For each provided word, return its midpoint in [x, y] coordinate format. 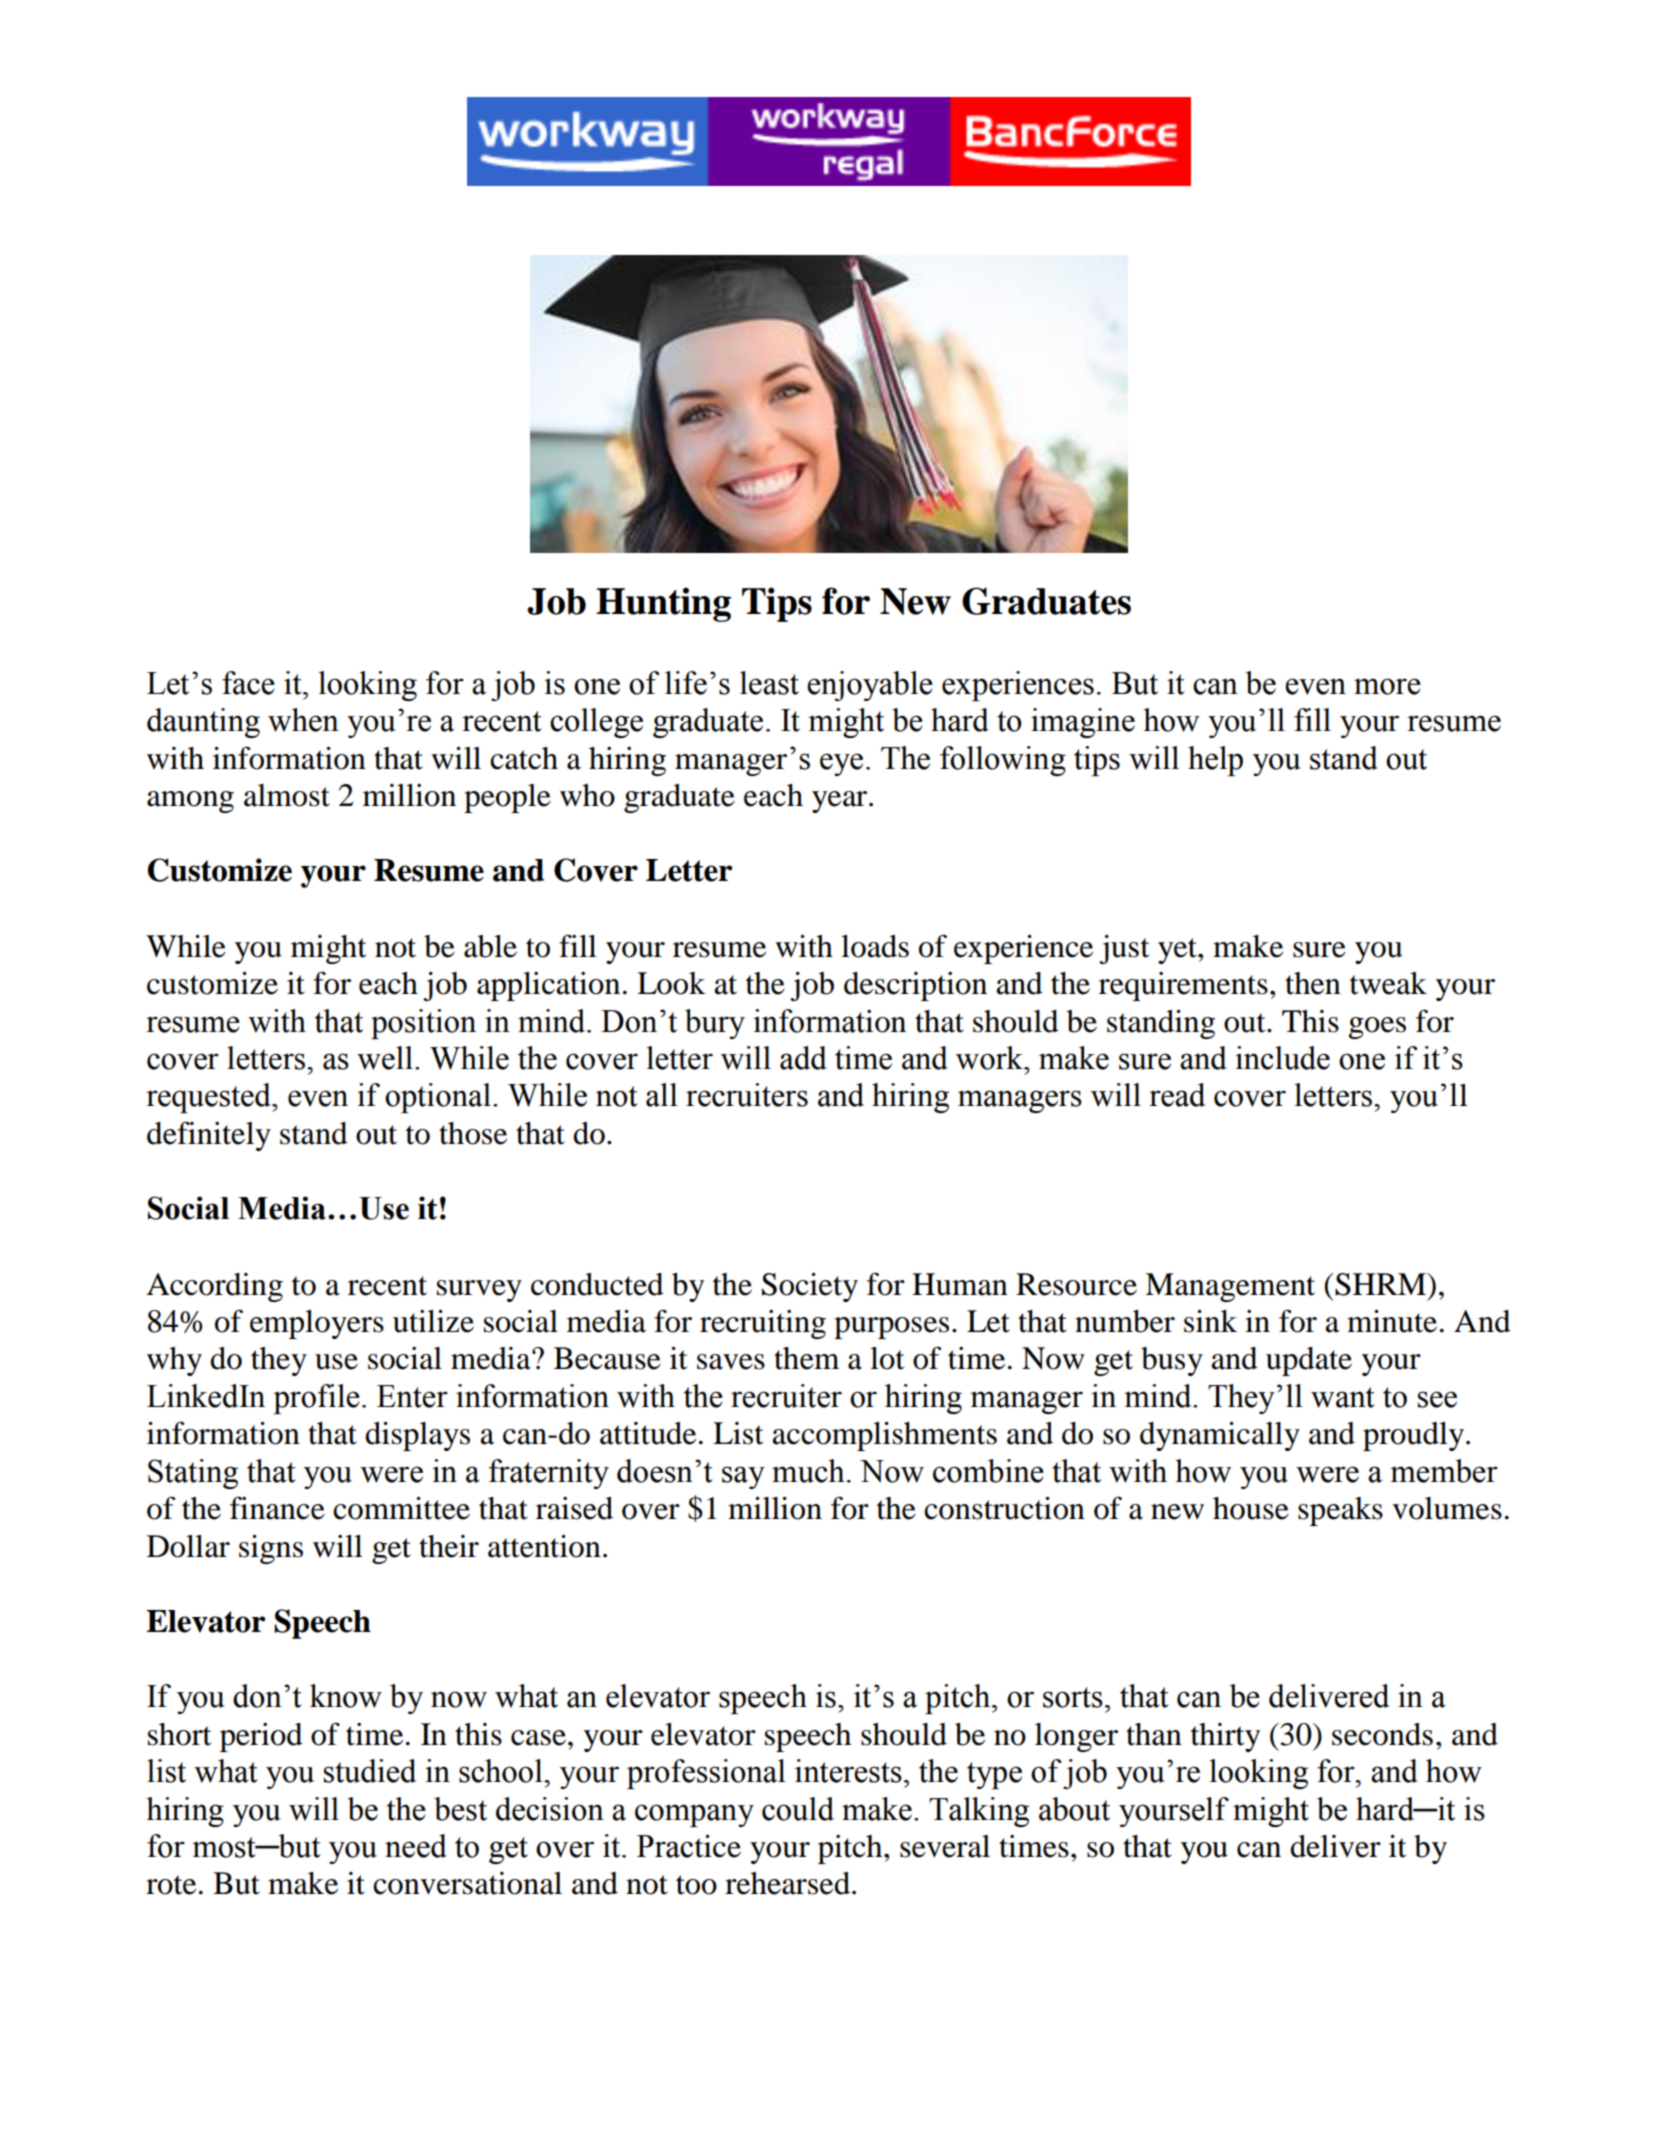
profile [316, 1399]
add [803, 1058]
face [248, 683]
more [1387, 686]
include [1282, 1058]
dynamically [1220, 1436]
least [769, 683]
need [416, 1846]
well [385, 1058]
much [808, 1471]
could [798, 1809]
